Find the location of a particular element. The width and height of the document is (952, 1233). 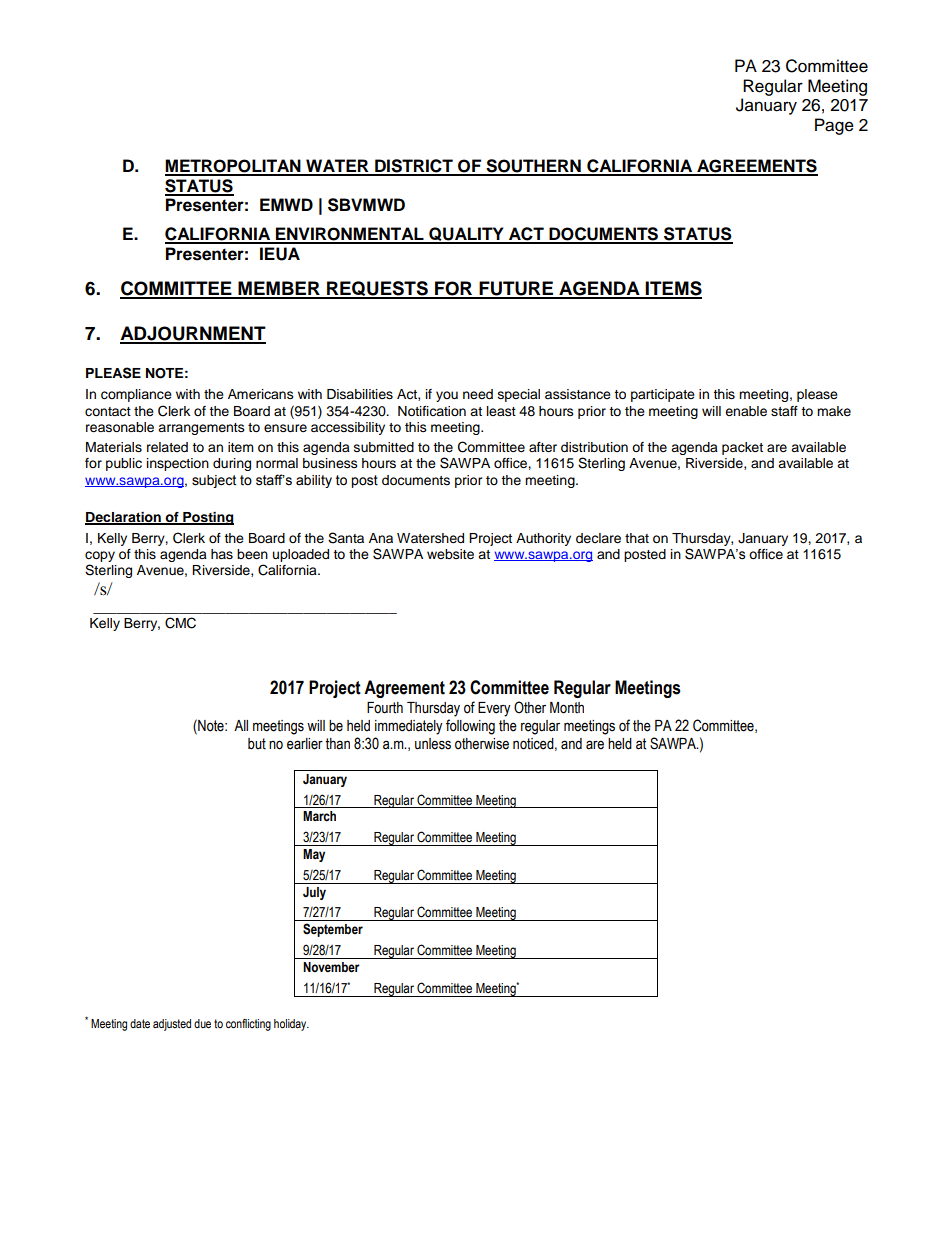

website is located at coordinates (450, 554).
